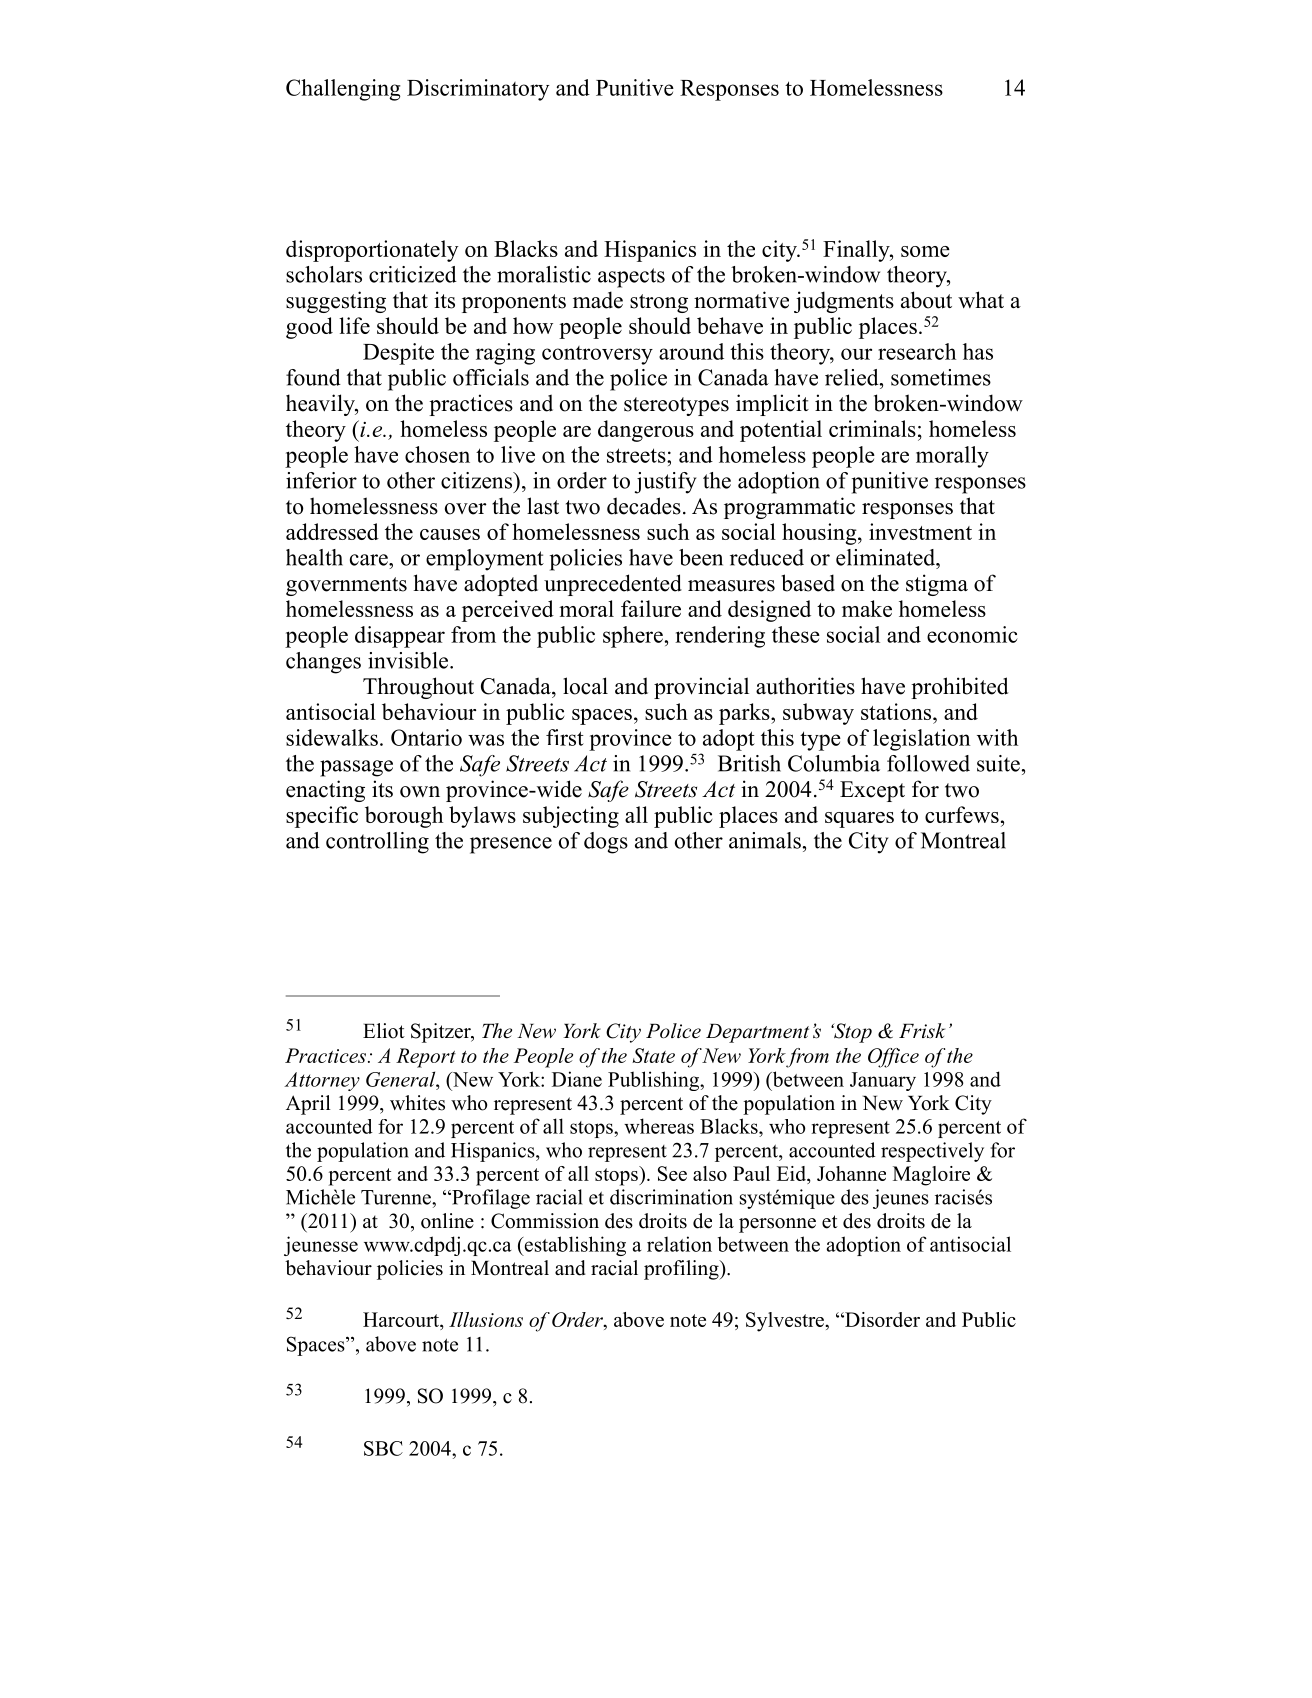  I want to click on investment, so click(920, 531).
